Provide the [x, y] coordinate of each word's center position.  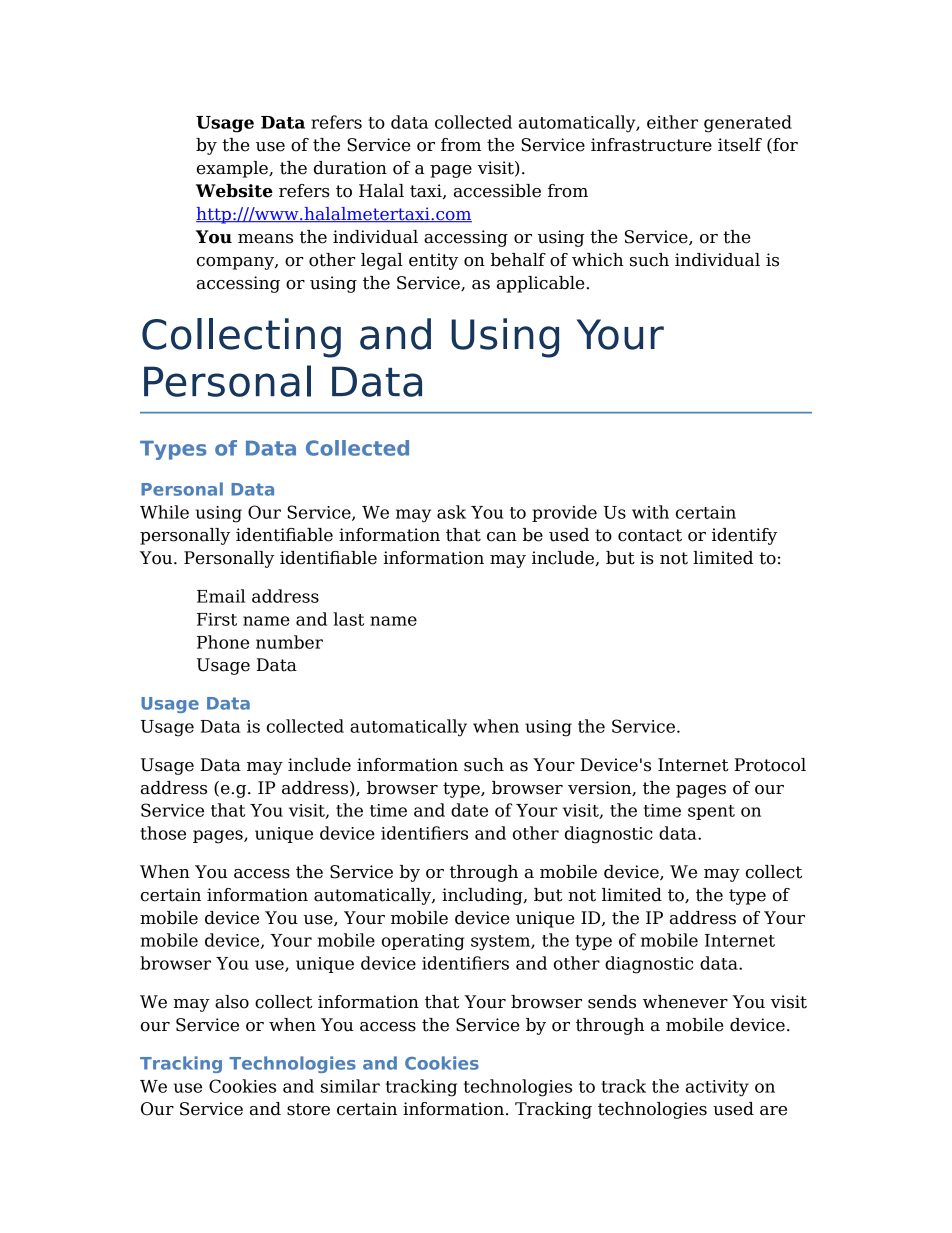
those [163, 833]
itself [740, 145]
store [308, 1109]
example [233, 169]
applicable [541, 284]
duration [350, 168]
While [164, 512]
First [217, 619]
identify [744, 536]
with [650, 512]
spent [711, 812]
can [502, 537]
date [469, 810]
